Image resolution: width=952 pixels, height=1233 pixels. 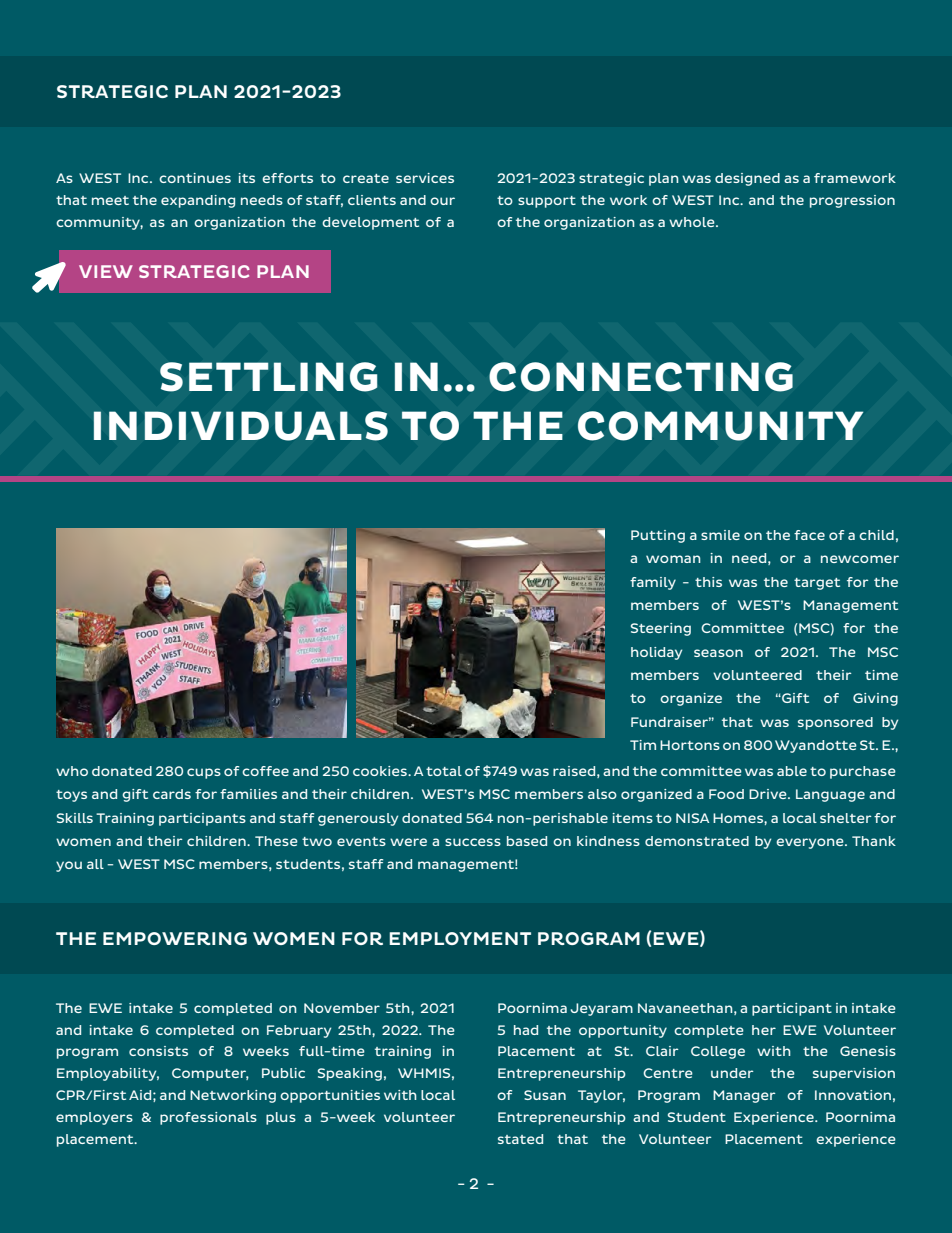 What do you see at coordinates (198, 201) in the screenshot?
I see `expanding` at bounding box center [198, 201].
